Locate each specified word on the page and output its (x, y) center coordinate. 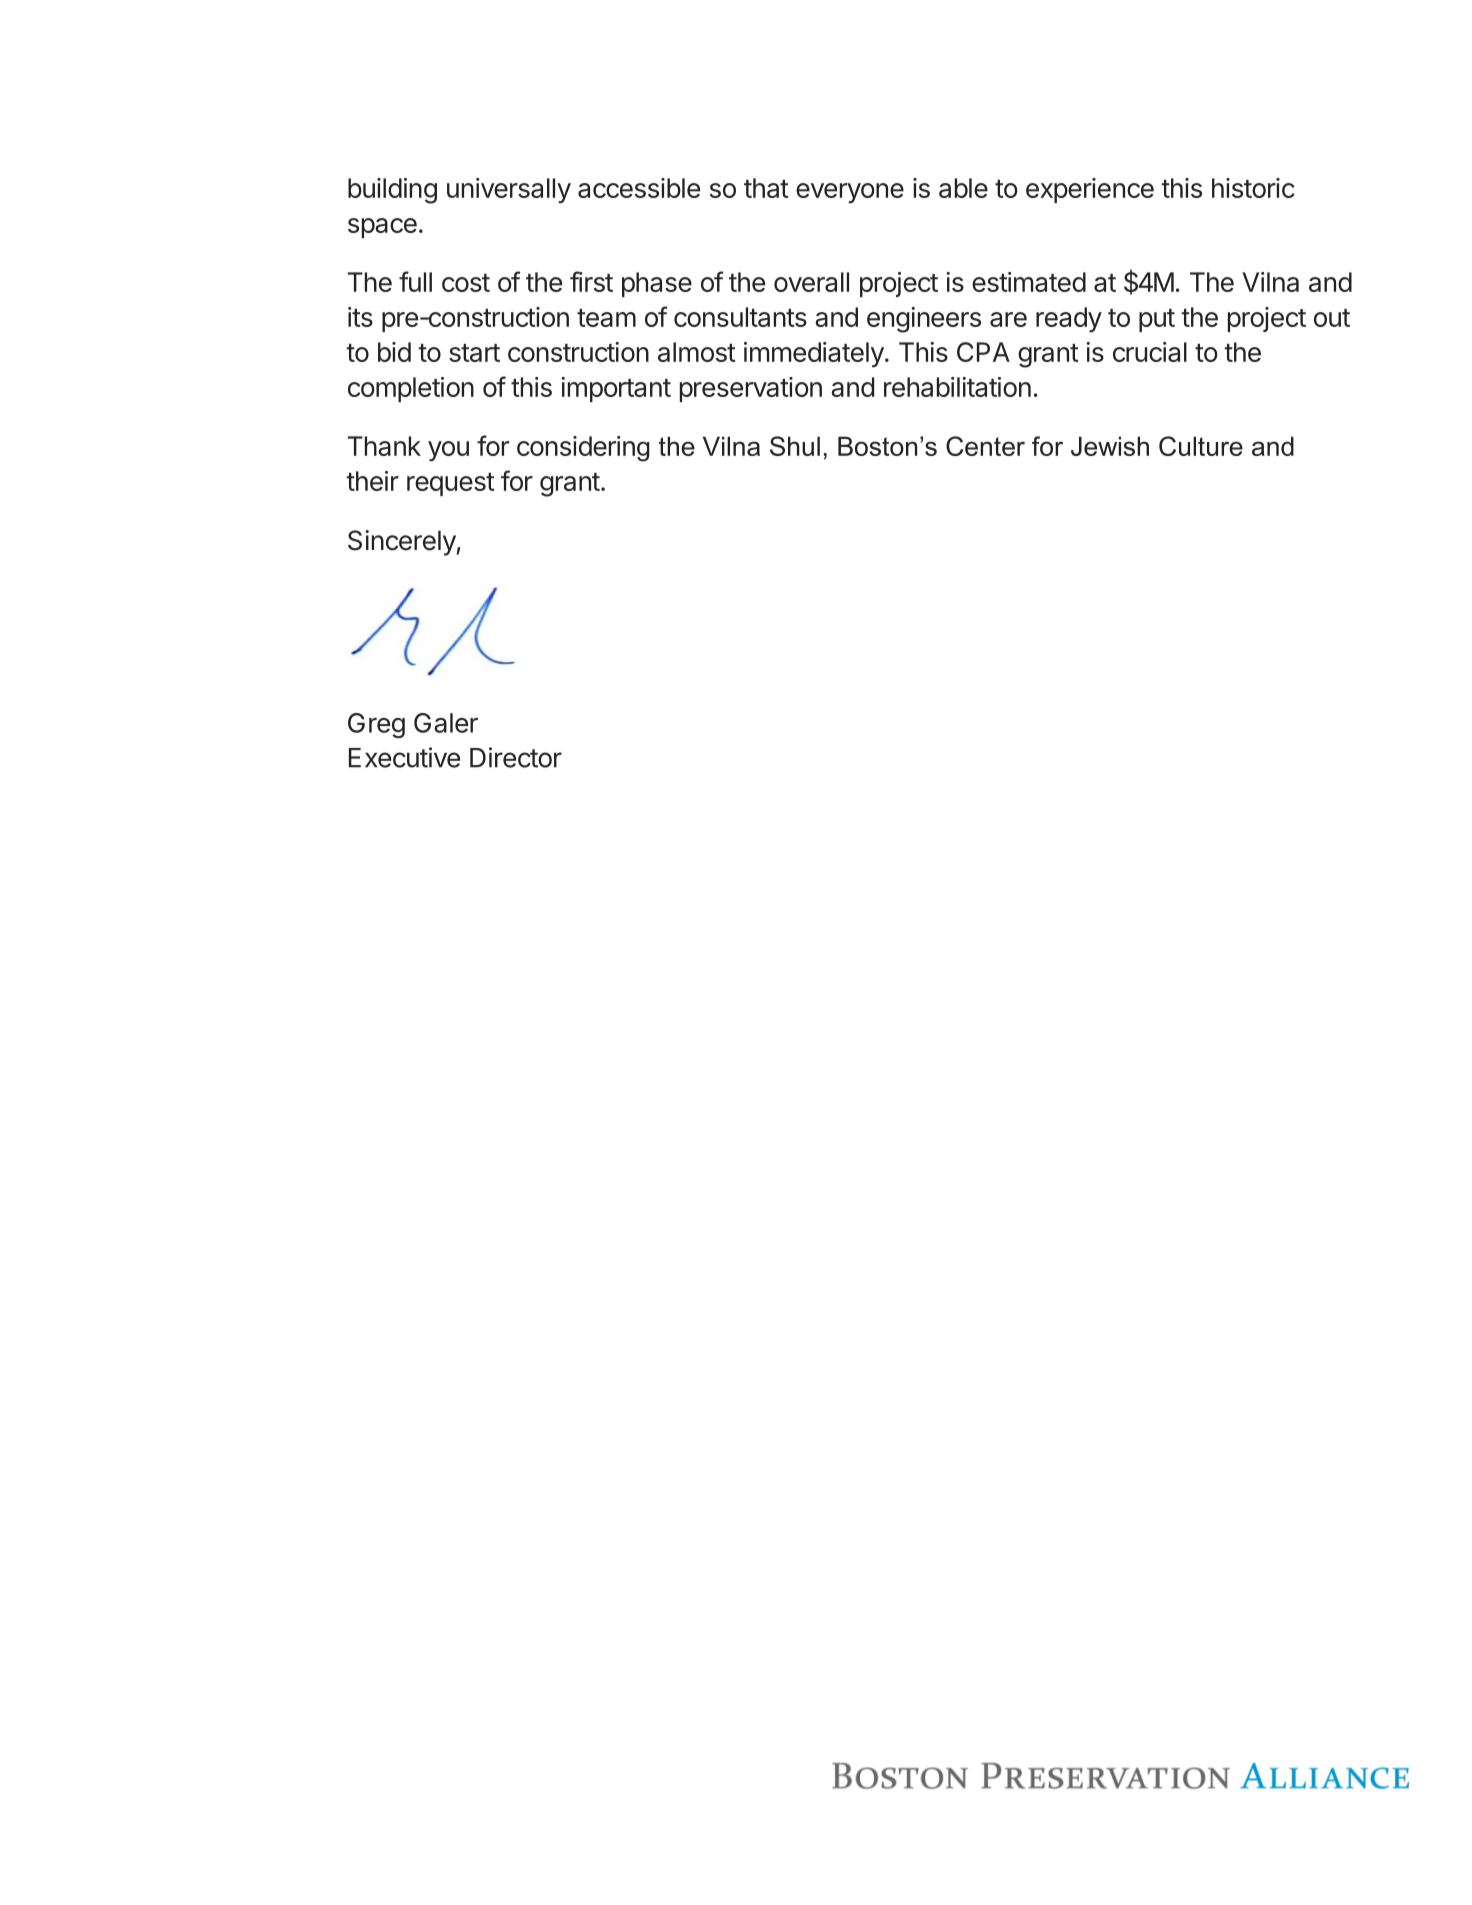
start (474, 353)
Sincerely (402, 543)
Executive (404, 757)
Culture (1201, 446)
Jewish (1110, 446)
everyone (850, 193)
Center (985, 446)
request (451, 484)
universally (509, 191)
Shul (795, 446)
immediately (814, 355)
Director (516, 757)
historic (1253, 188)
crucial (1150, 352)
